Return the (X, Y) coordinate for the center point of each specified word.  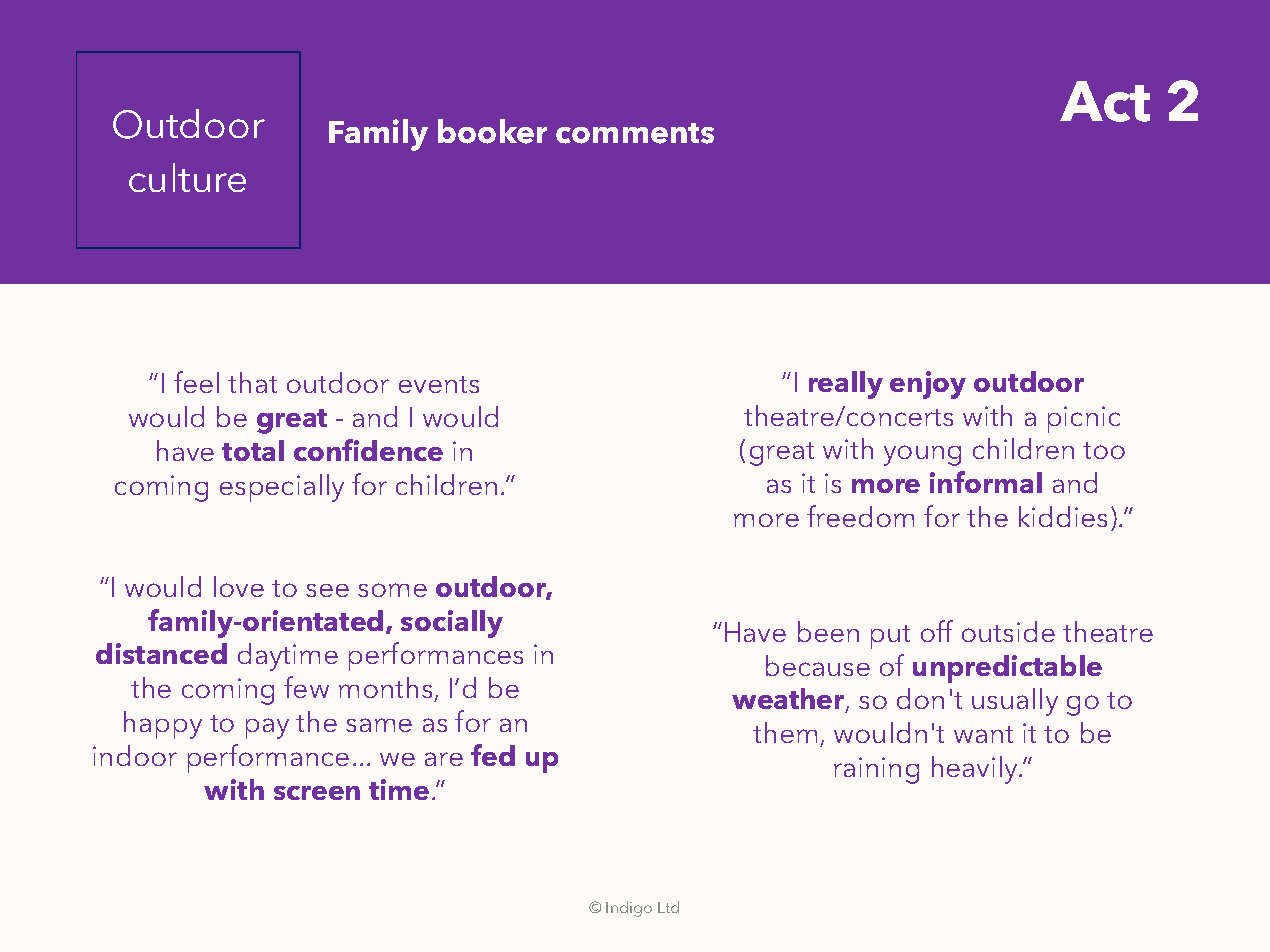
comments (635, 133)
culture (187, 177)
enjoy (928, 385)
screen (317, 793)
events (439, 384)
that (252, 382)
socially (452, 624)
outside (1008, 631)
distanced (161, 653)
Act (1105, 101)
